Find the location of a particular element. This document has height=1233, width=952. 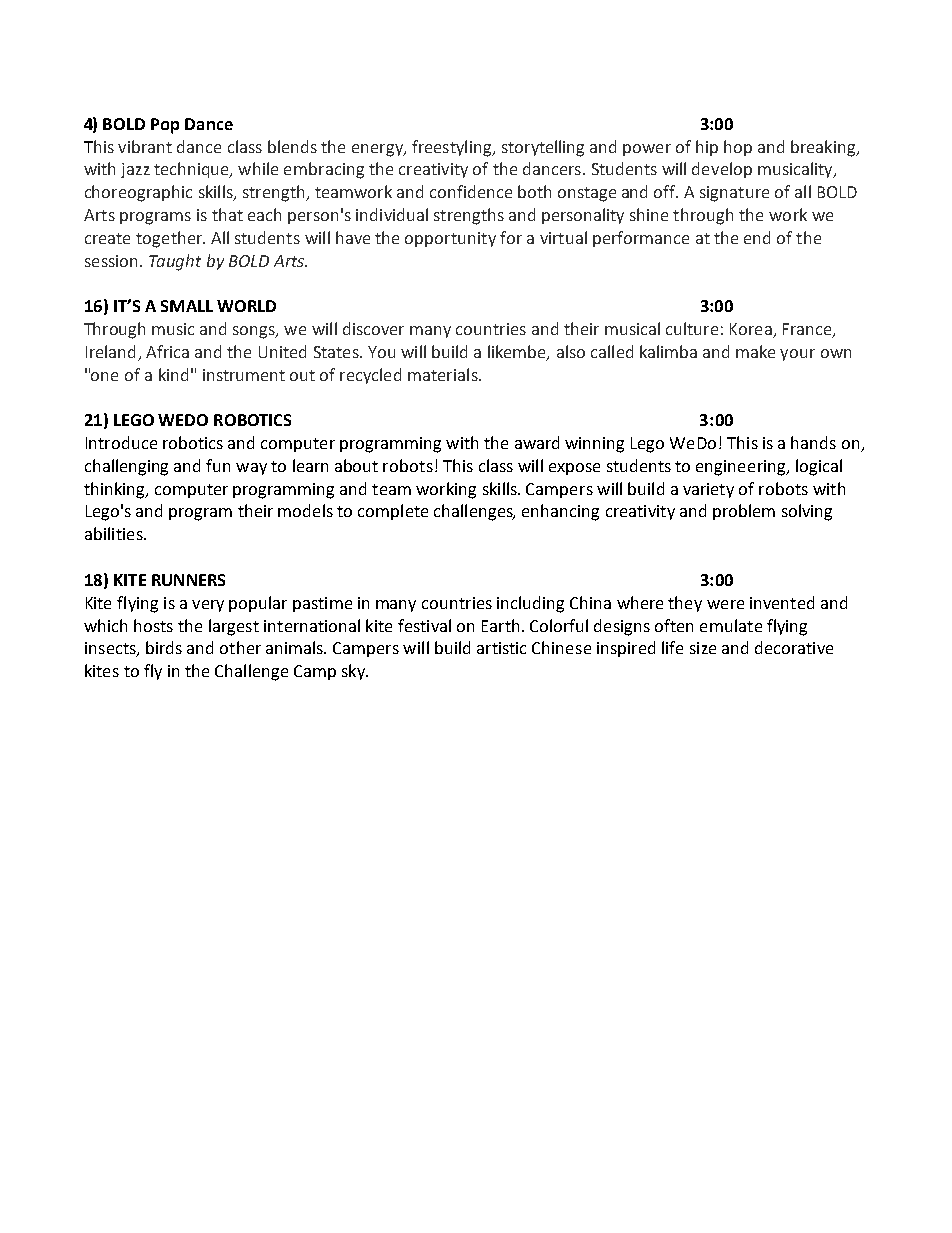

artistic is located at coordinates (501, 648).
